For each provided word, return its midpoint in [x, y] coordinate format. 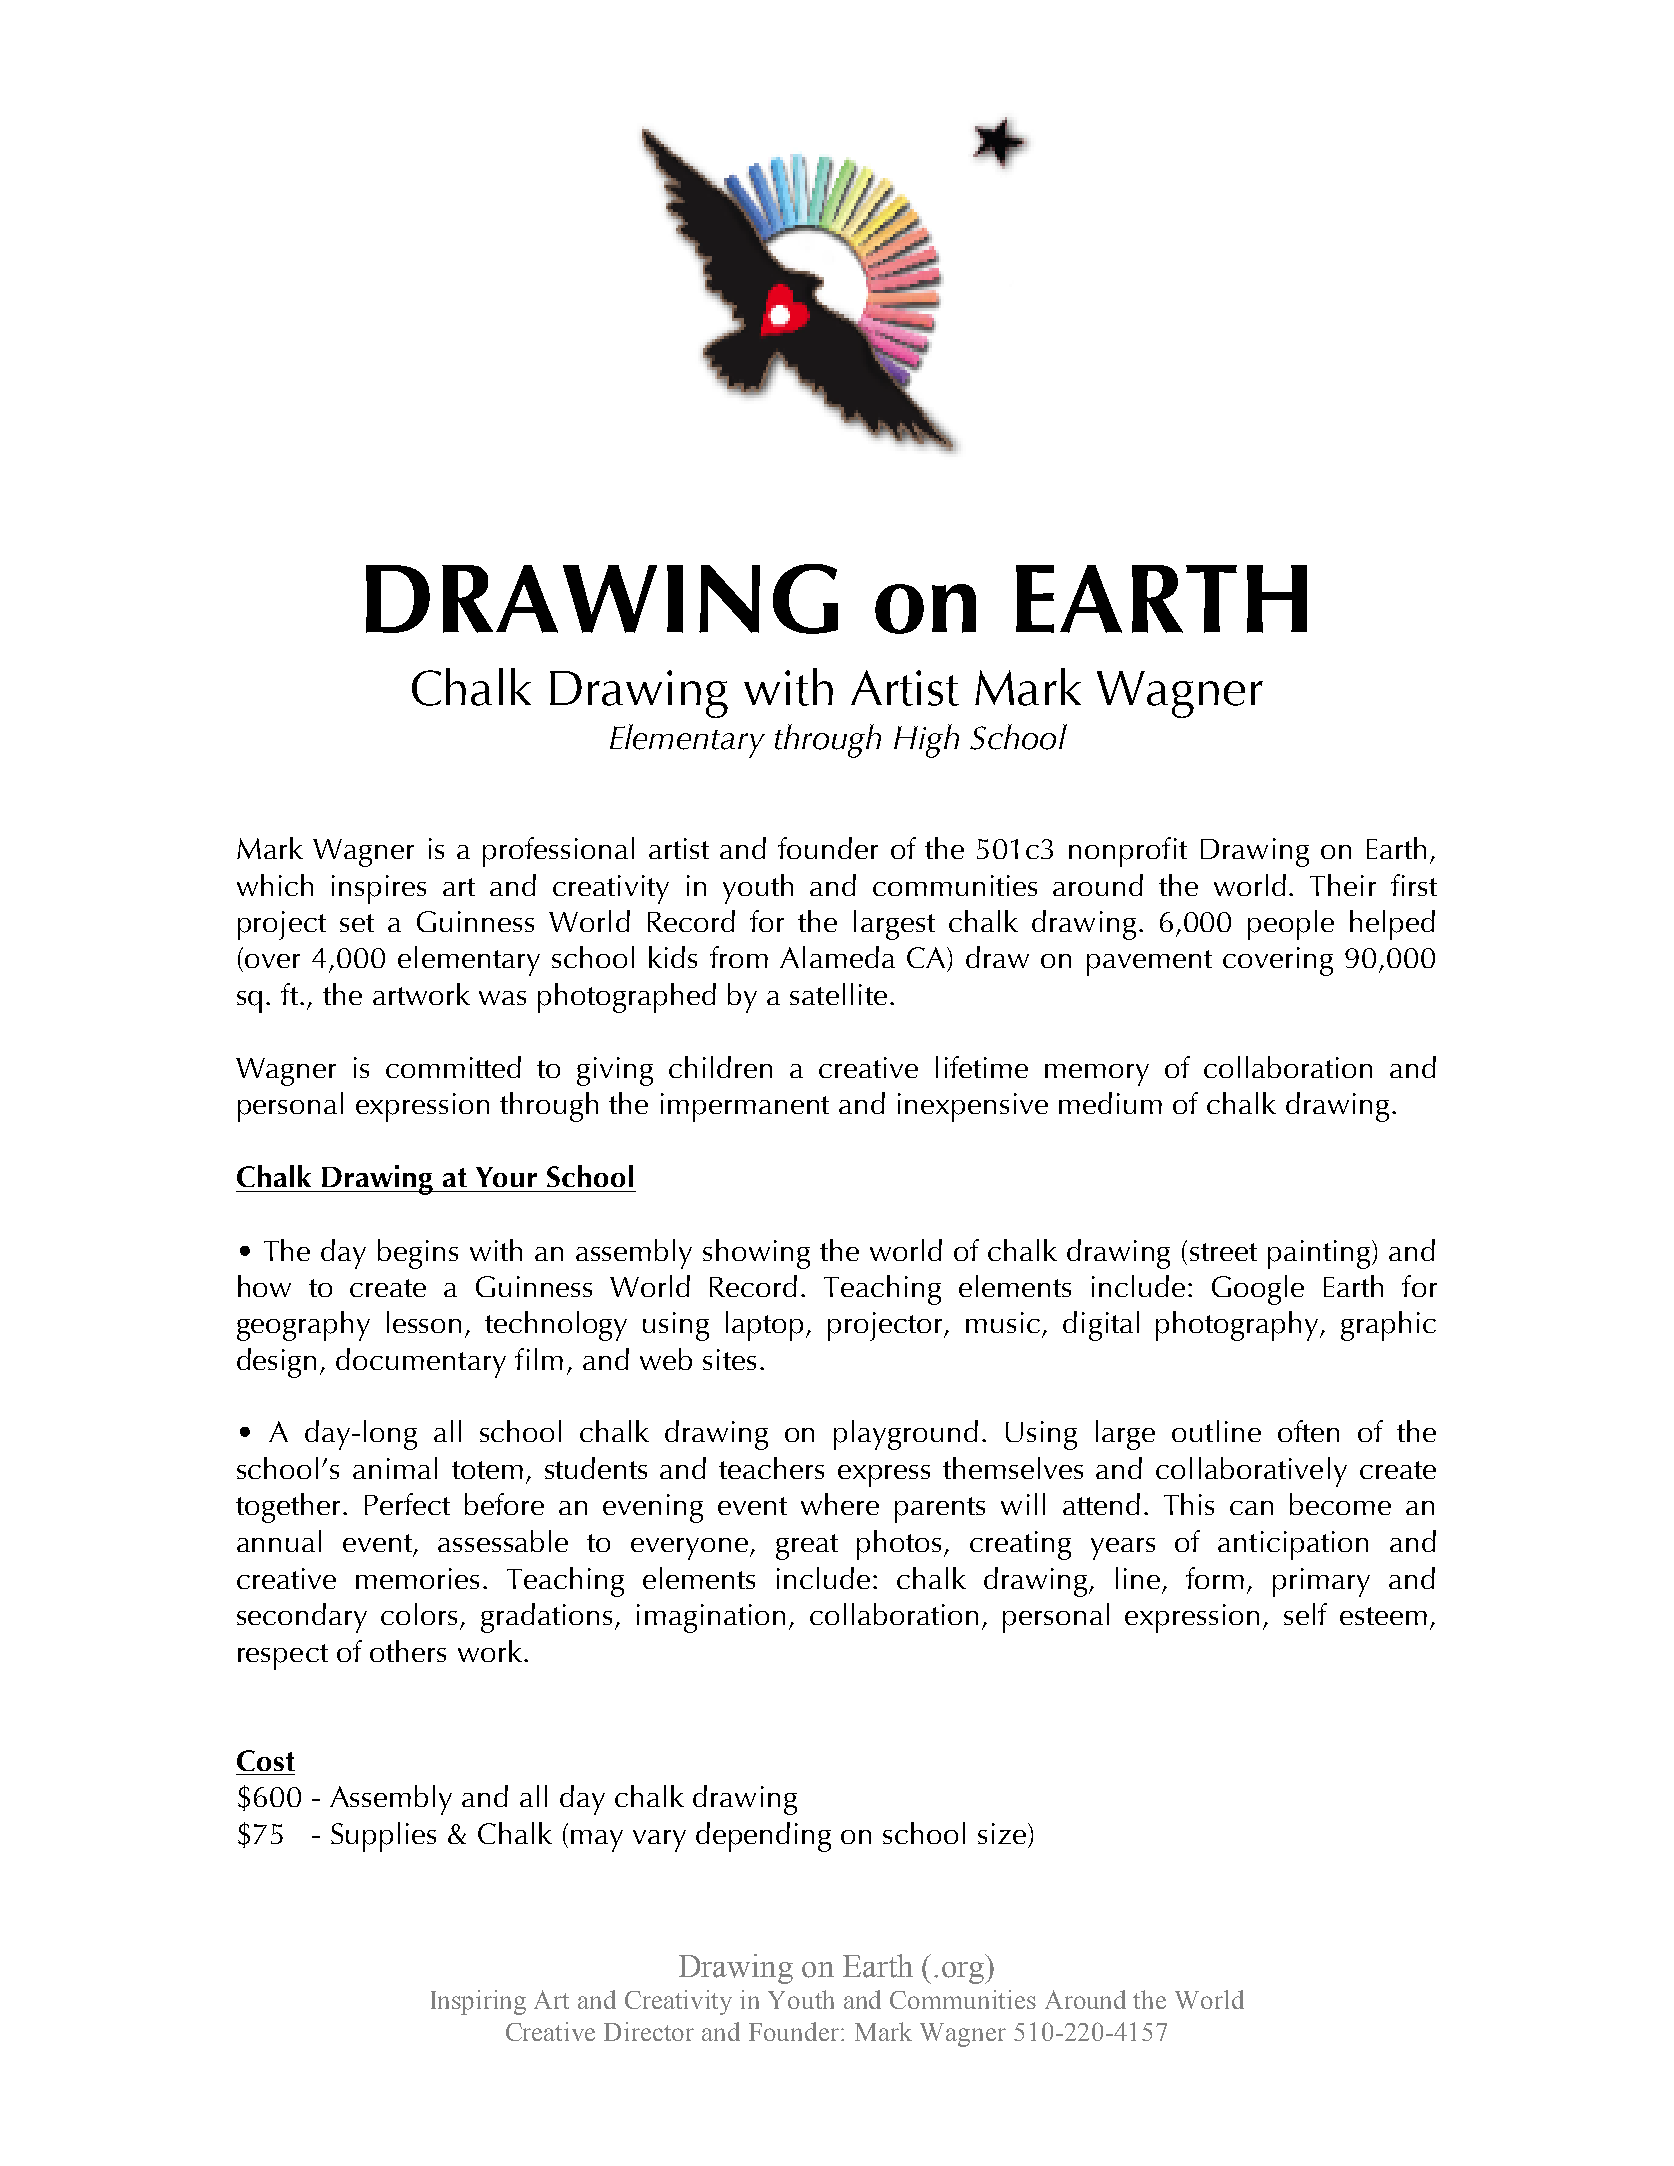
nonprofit [1128, 852]
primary [1321, 1582]
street [1223, 1252]
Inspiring [478, 2002]
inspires [379, 889]
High [926, 741]
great [807, 1547]
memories [417, 1578]
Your [506, 1177]
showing [756, 1254]
